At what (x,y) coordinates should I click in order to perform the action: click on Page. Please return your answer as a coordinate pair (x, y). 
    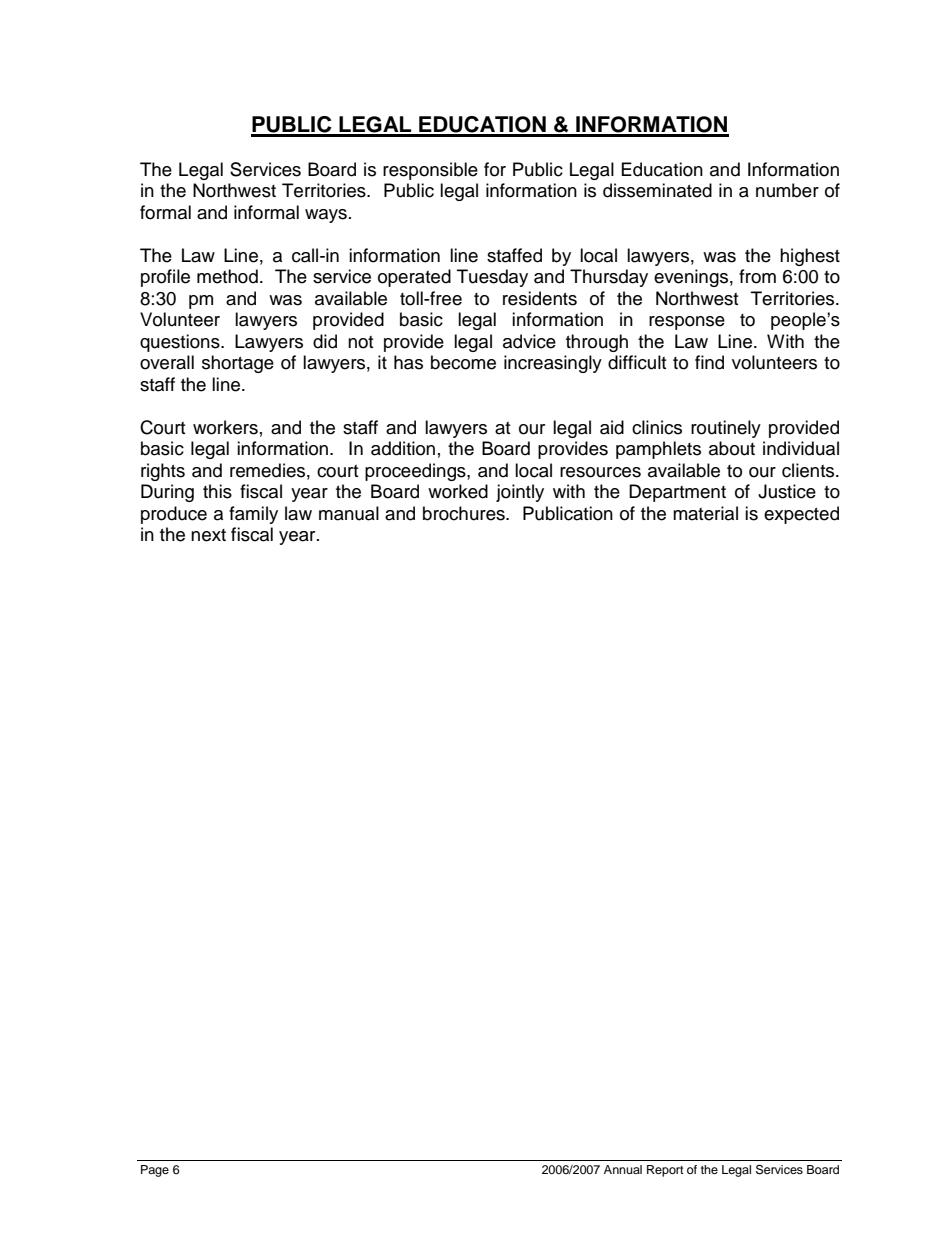
    Looking at the image, I should click on (155, 1171).
